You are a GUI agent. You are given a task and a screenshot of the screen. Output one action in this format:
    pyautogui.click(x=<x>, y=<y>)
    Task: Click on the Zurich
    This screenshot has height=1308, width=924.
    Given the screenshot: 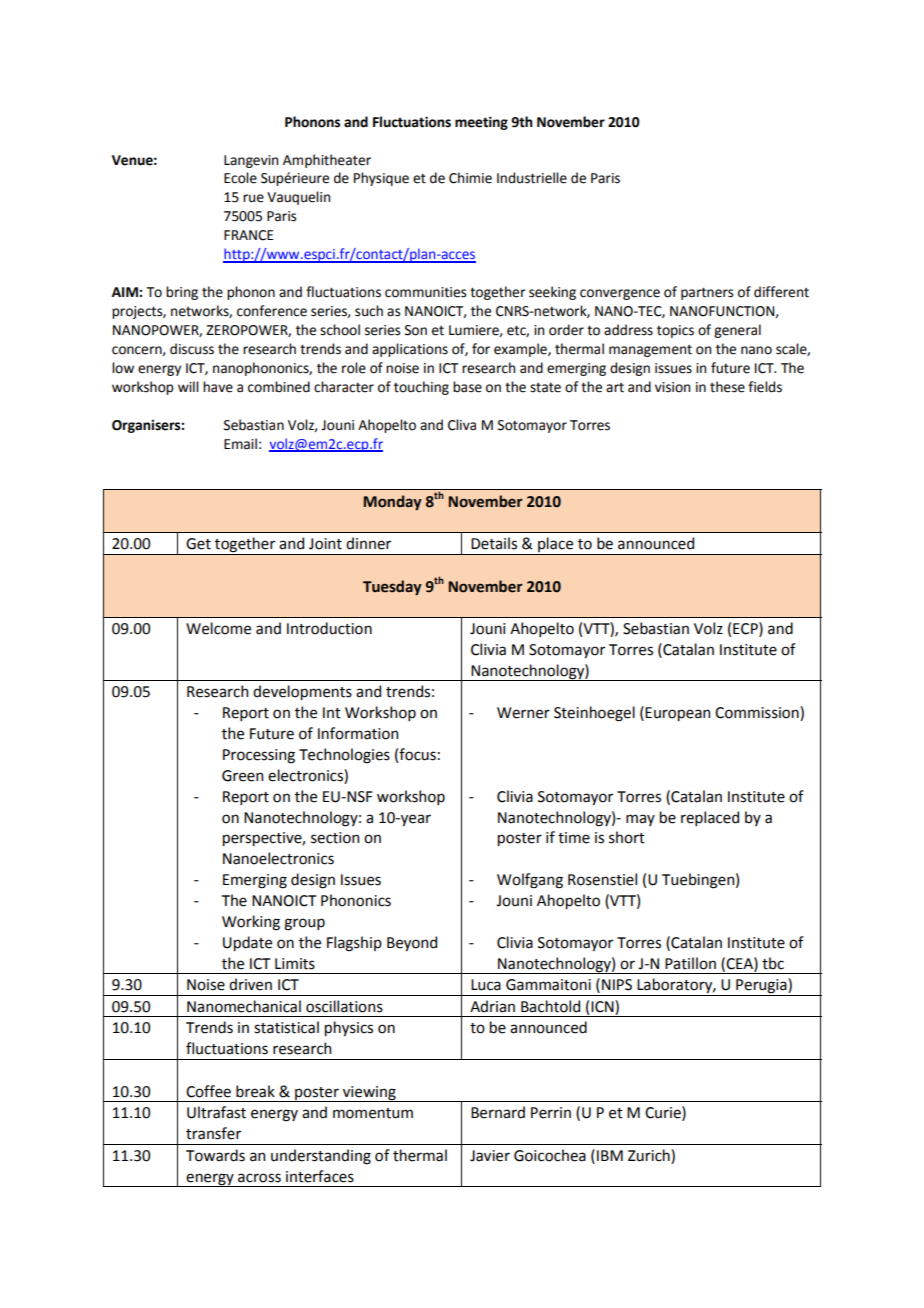 What is the action you would take?
    pyautogui.click(x=650, y=1156)
